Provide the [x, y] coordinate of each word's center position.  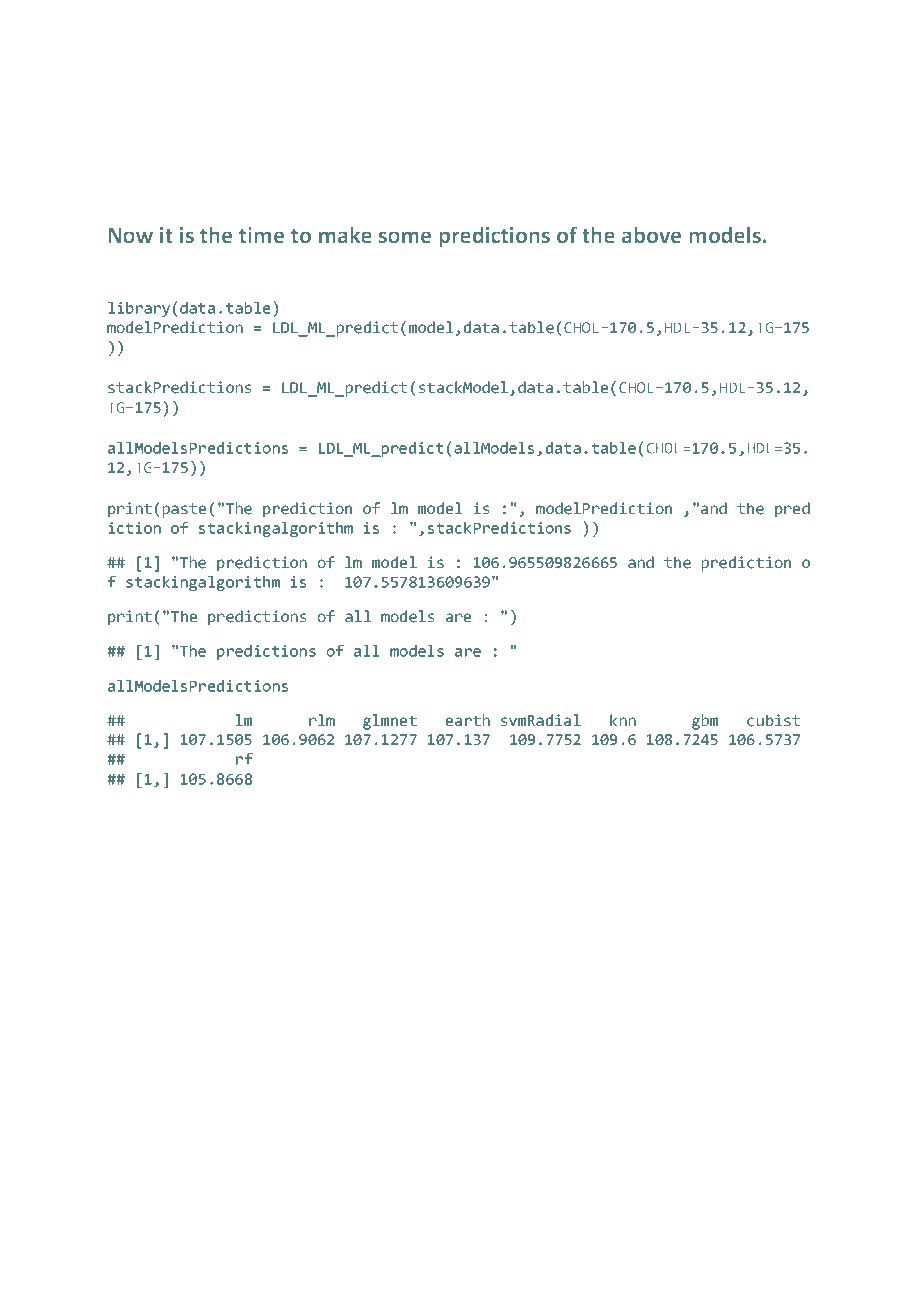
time [261, 235]
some [405, 237]
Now [130, 236]
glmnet [390, 722]
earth [468, 720]
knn [623, 720]
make [345, 235]
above [651, 235]
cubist [773, 720]
